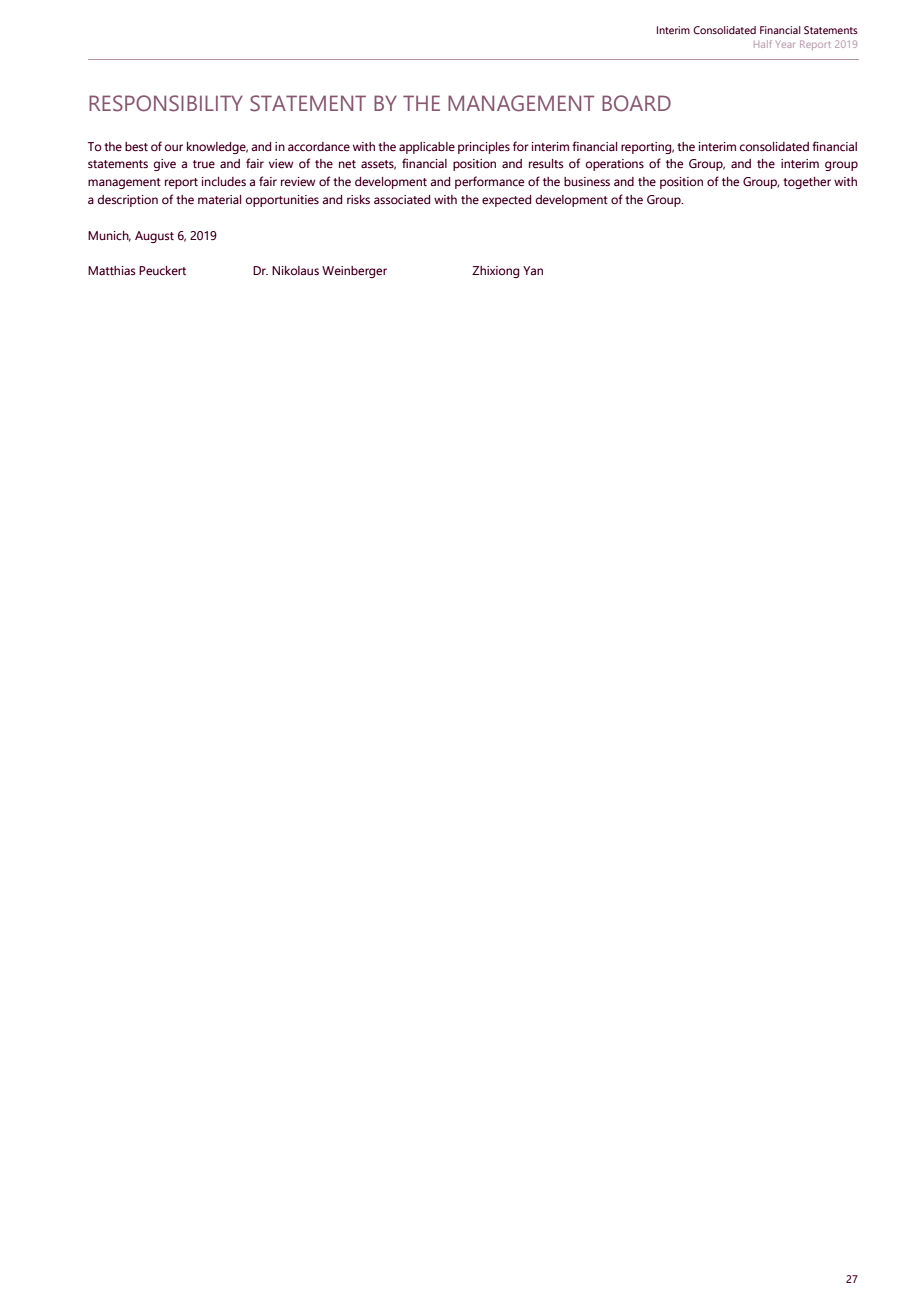  What do you see at coordinates (219, 199) in the page?
I see `material` at bounding box center [219, 199].
